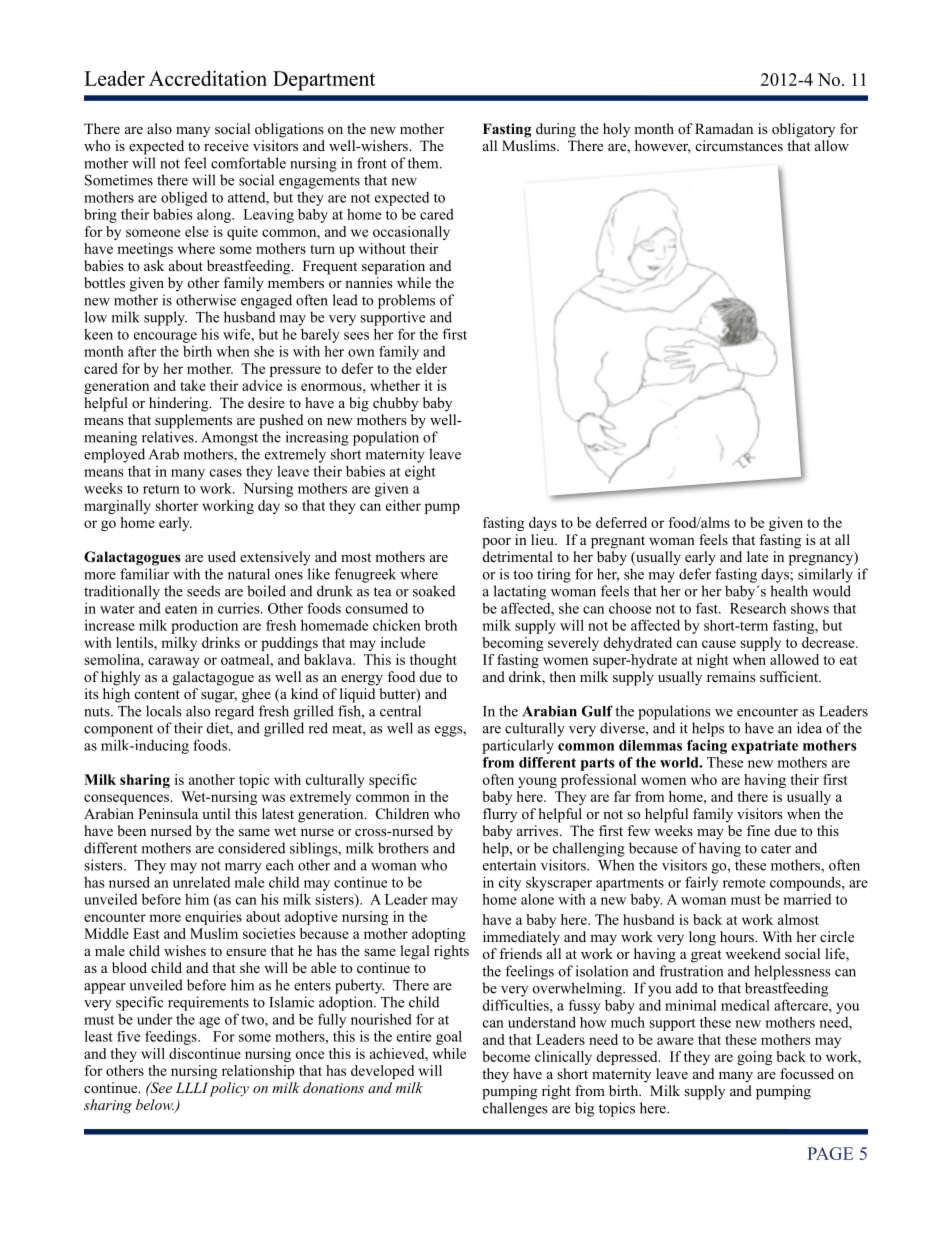  Describe the element at coordinates (758, 608) in the screenshot. I see `Research` at that location.
